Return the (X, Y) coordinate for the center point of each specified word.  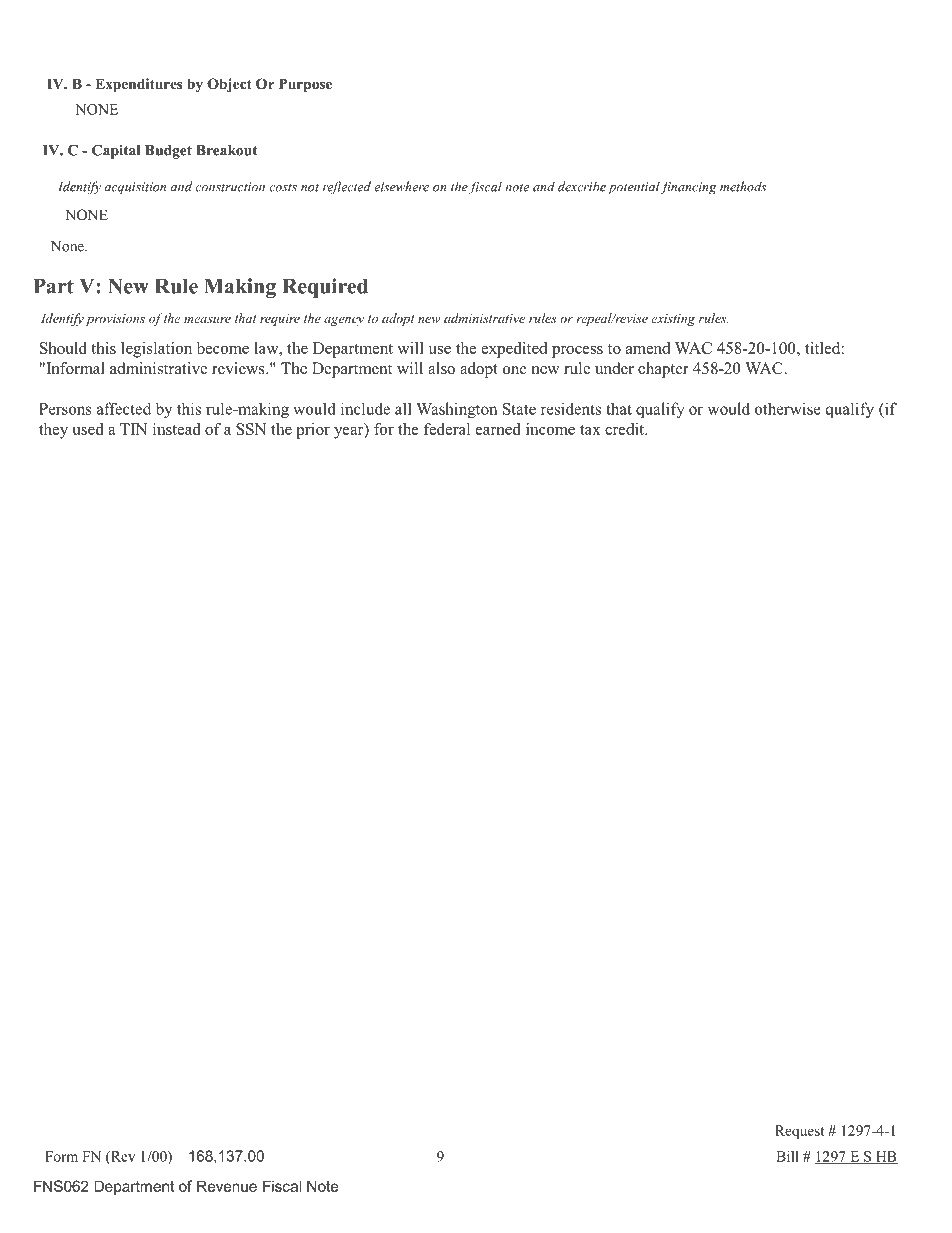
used (88, 429)
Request (800, 1132)
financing (688, 188)
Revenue (227, 1186)
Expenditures (138, 85)
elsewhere (401, 186)
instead (177, 429)
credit (626, 429)
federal (447, 429)
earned (498, 429)
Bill (787, 1156)
